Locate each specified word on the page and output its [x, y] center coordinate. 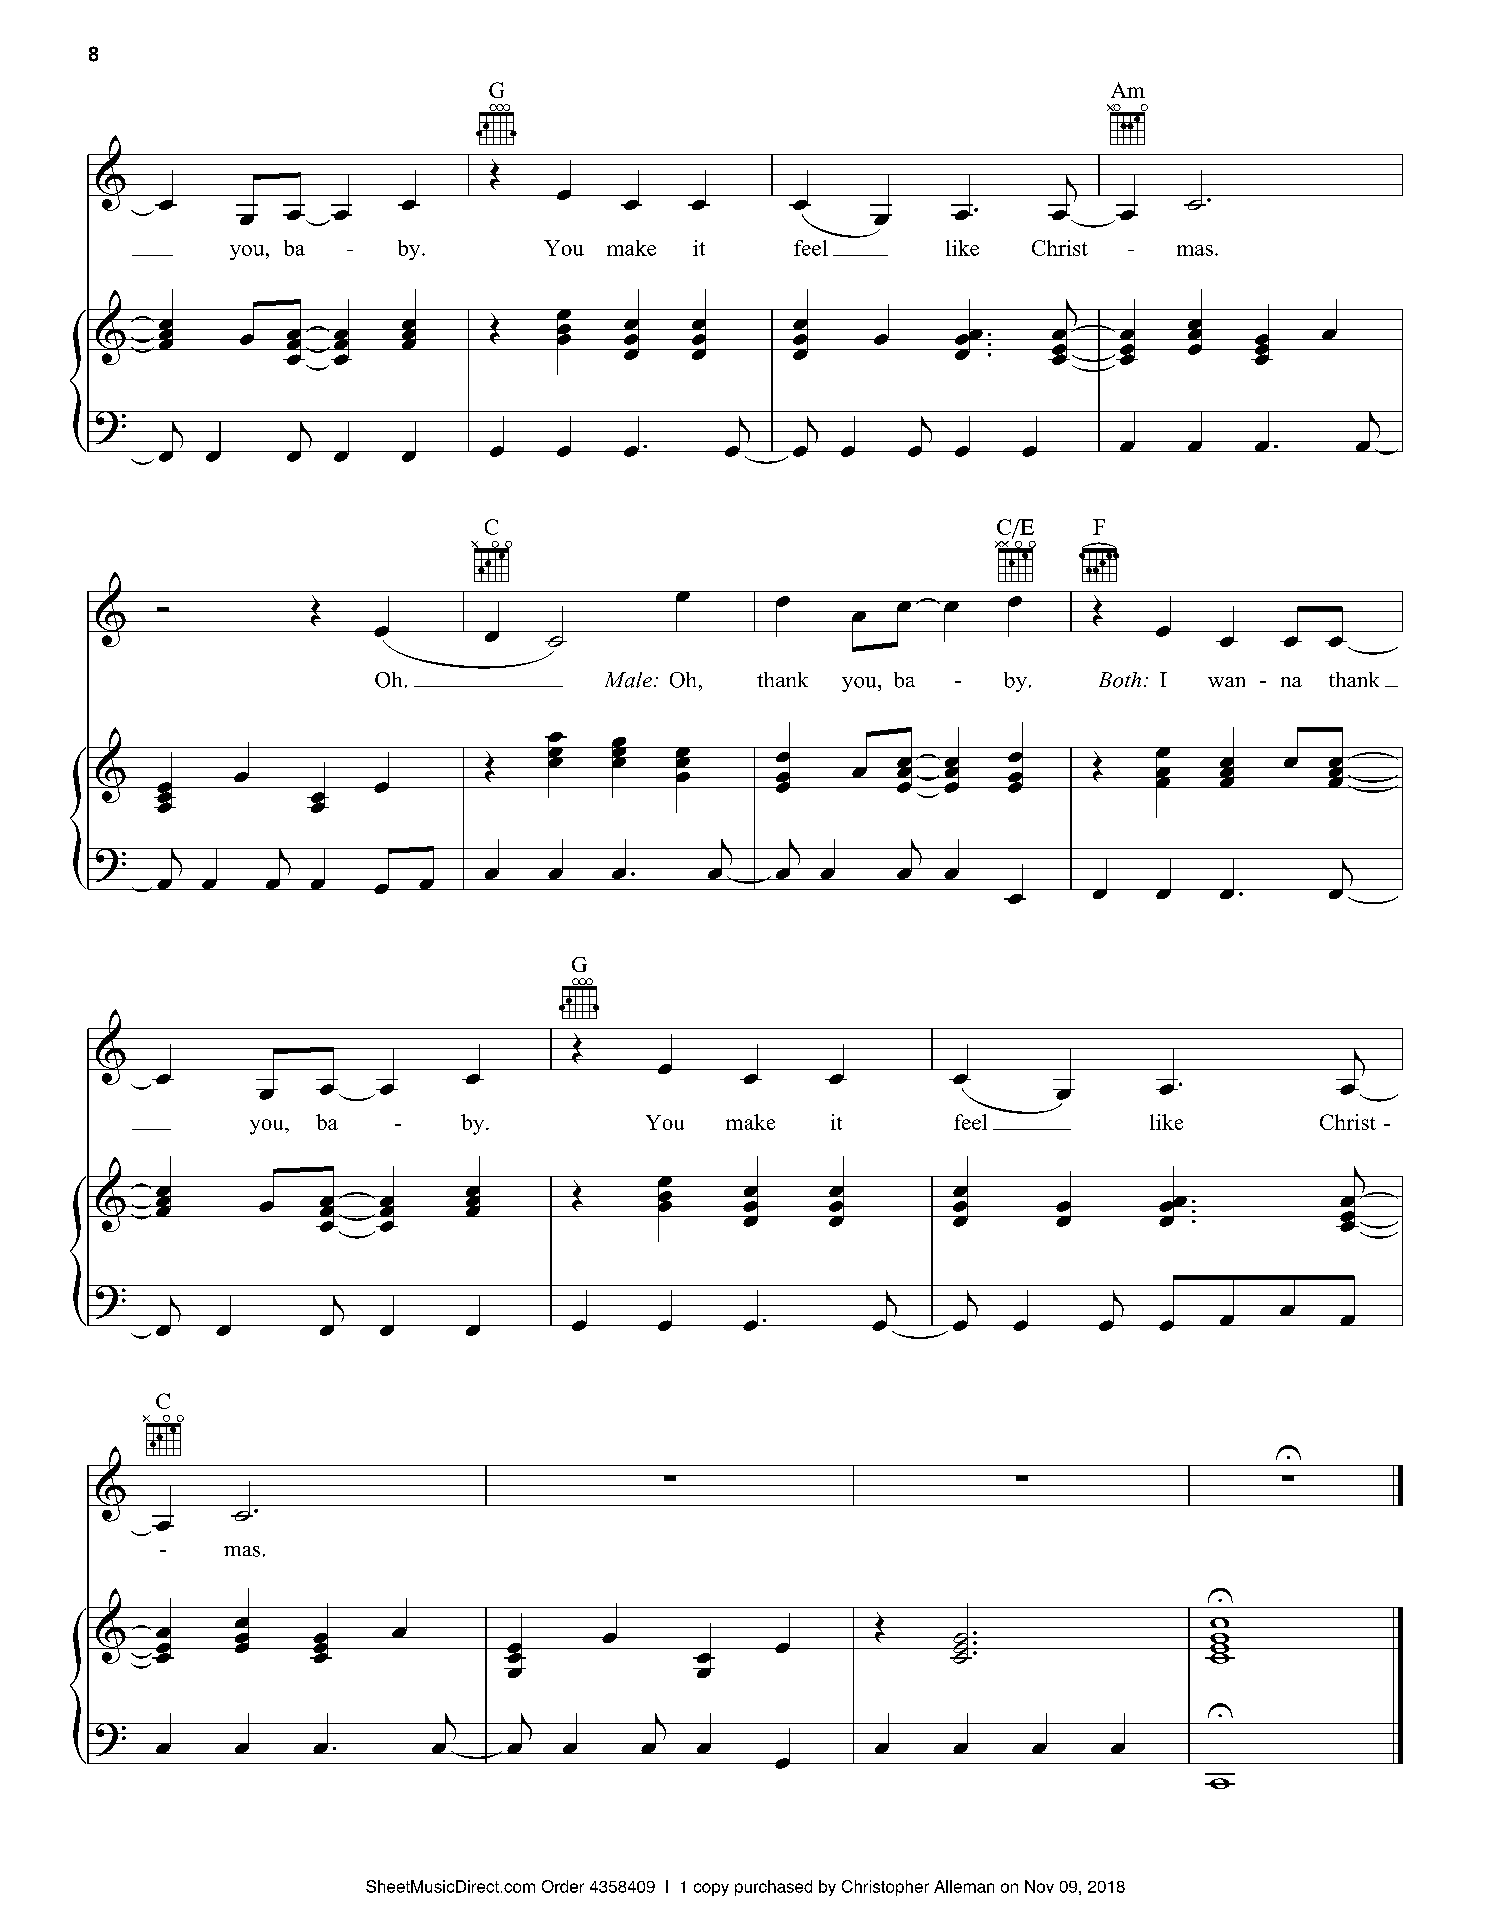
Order [563, 1886]
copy [711, 1889]
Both [1120, 680]
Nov [1039, 1886]
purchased [773, 1888]
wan [1226, 682]
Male [628, 680]
